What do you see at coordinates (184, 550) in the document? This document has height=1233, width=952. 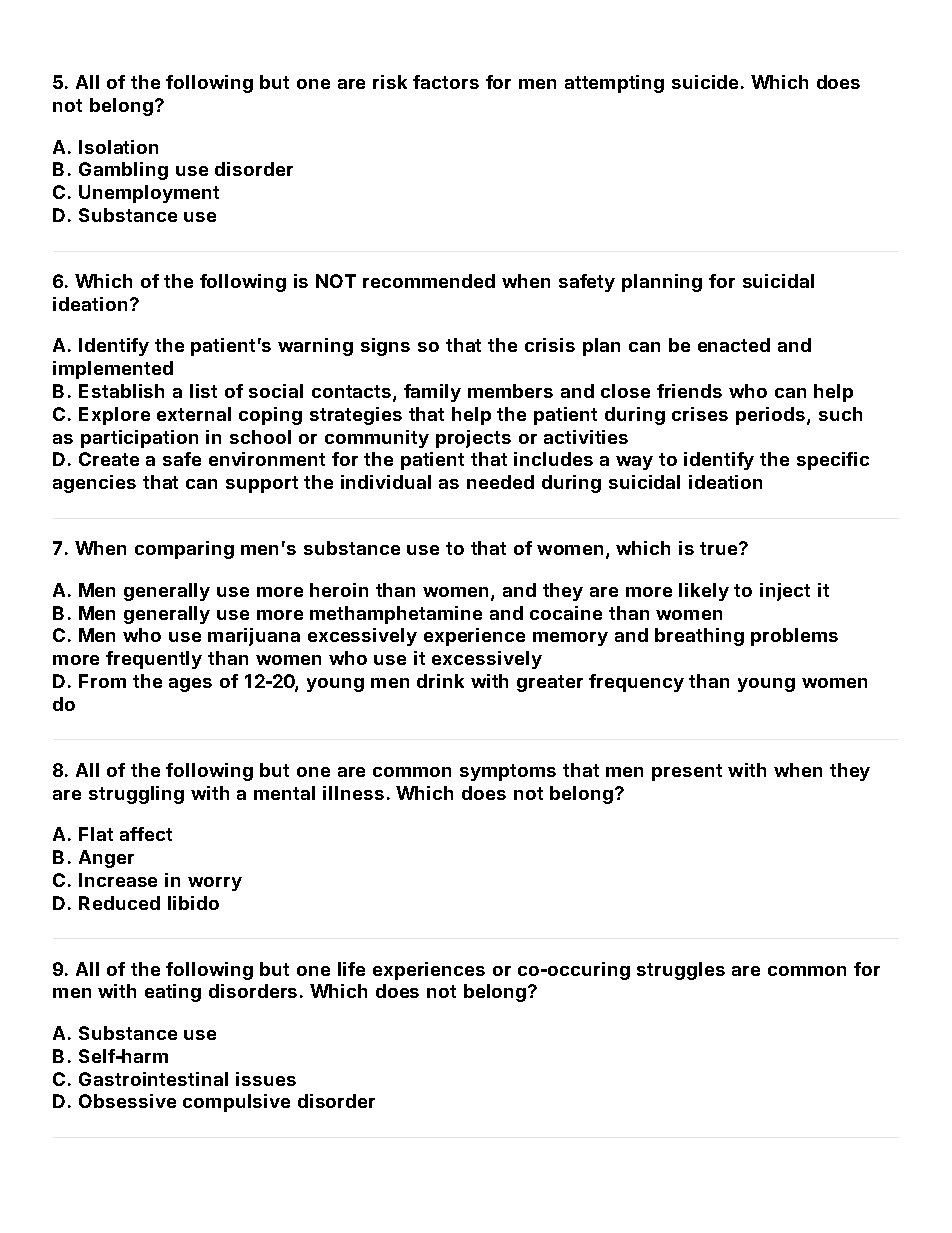 I see `comparing` at bounding box center [184, 550].
